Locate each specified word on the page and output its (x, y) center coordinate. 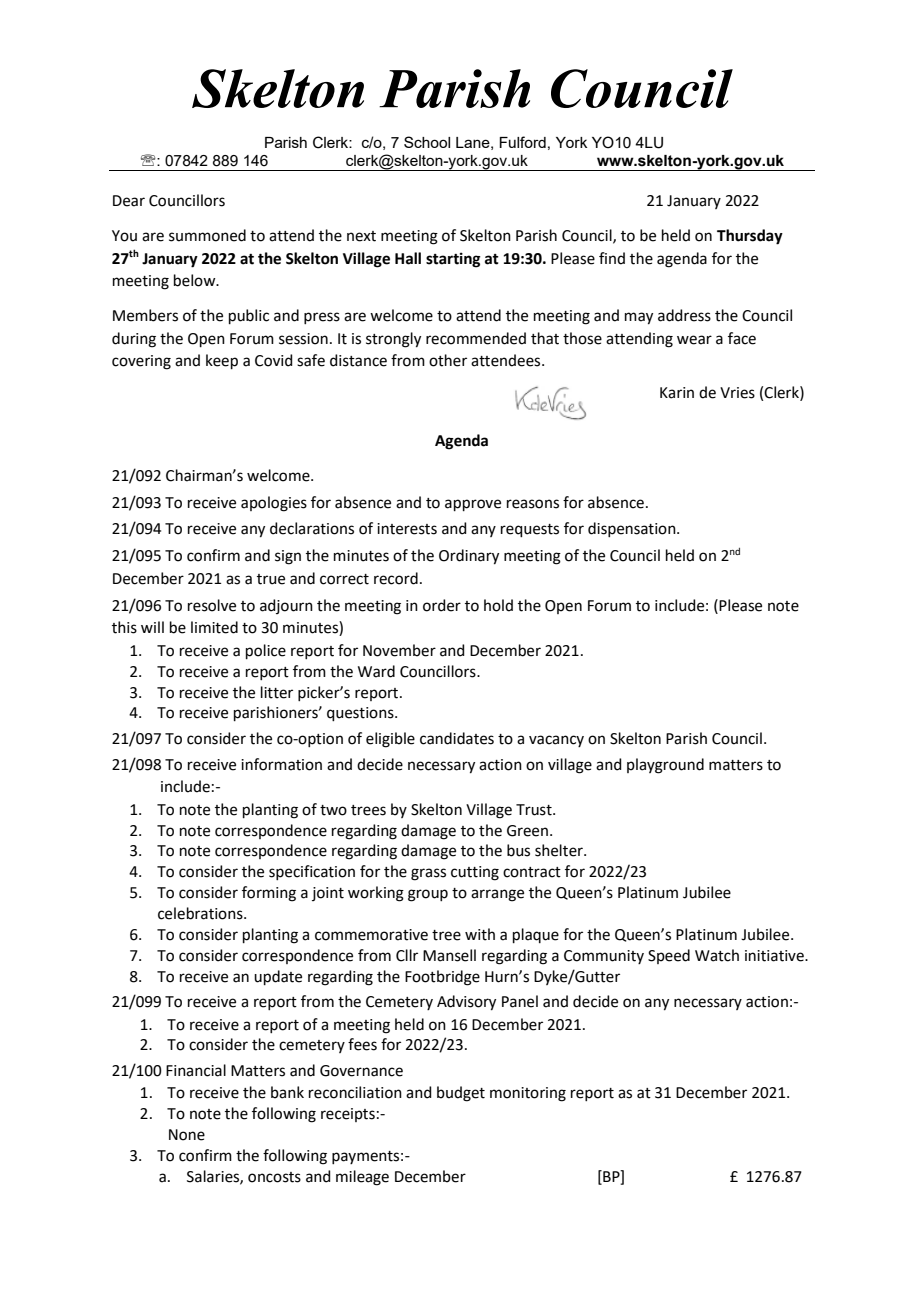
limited (214, 627)
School (427, 142)
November (399, 650)
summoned (207, 235)
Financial (196, 1070)
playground (665, 766)
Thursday (750, 237)
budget (461, 1094)
